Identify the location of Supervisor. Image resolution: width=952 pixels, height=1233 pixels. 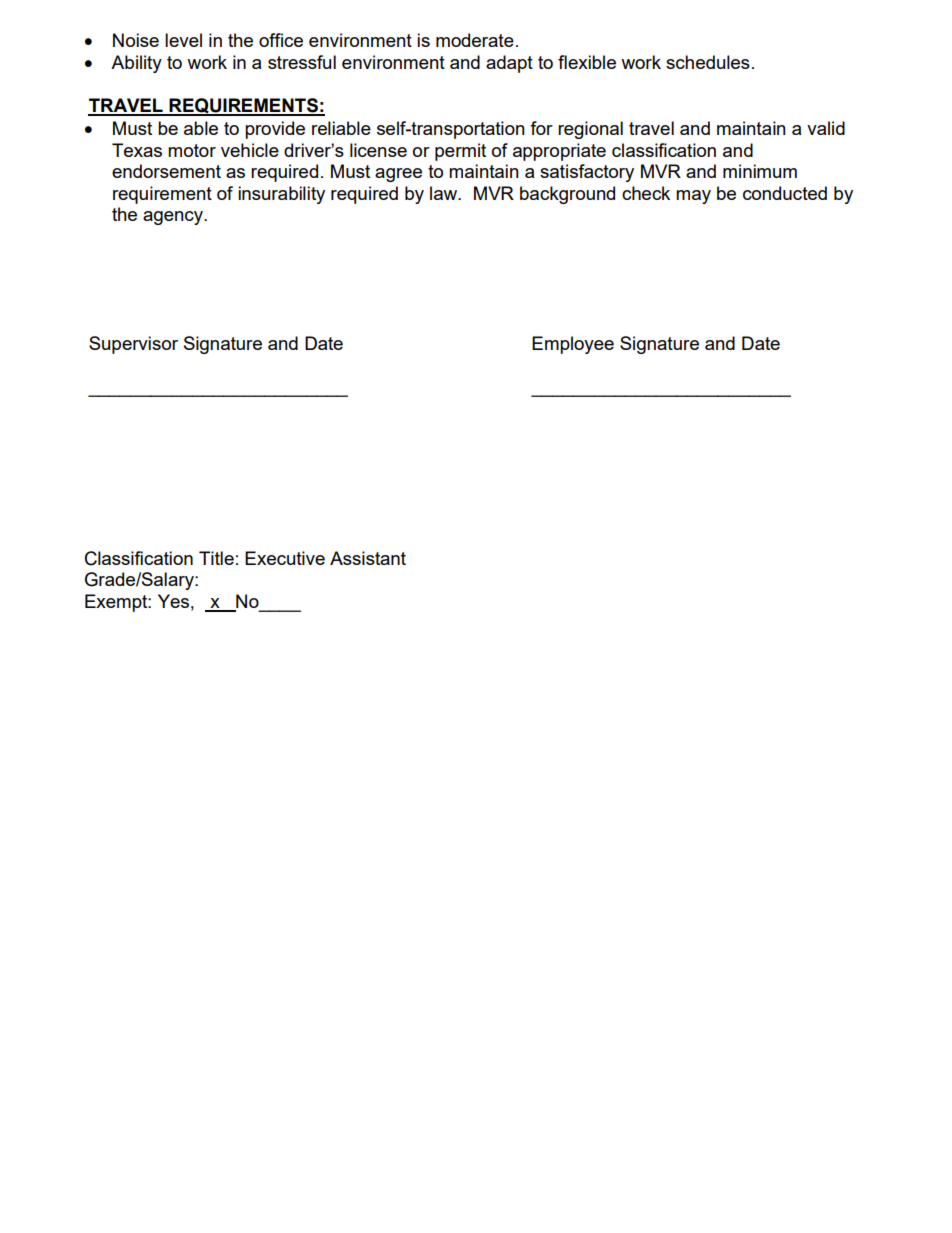
(133, 345).
